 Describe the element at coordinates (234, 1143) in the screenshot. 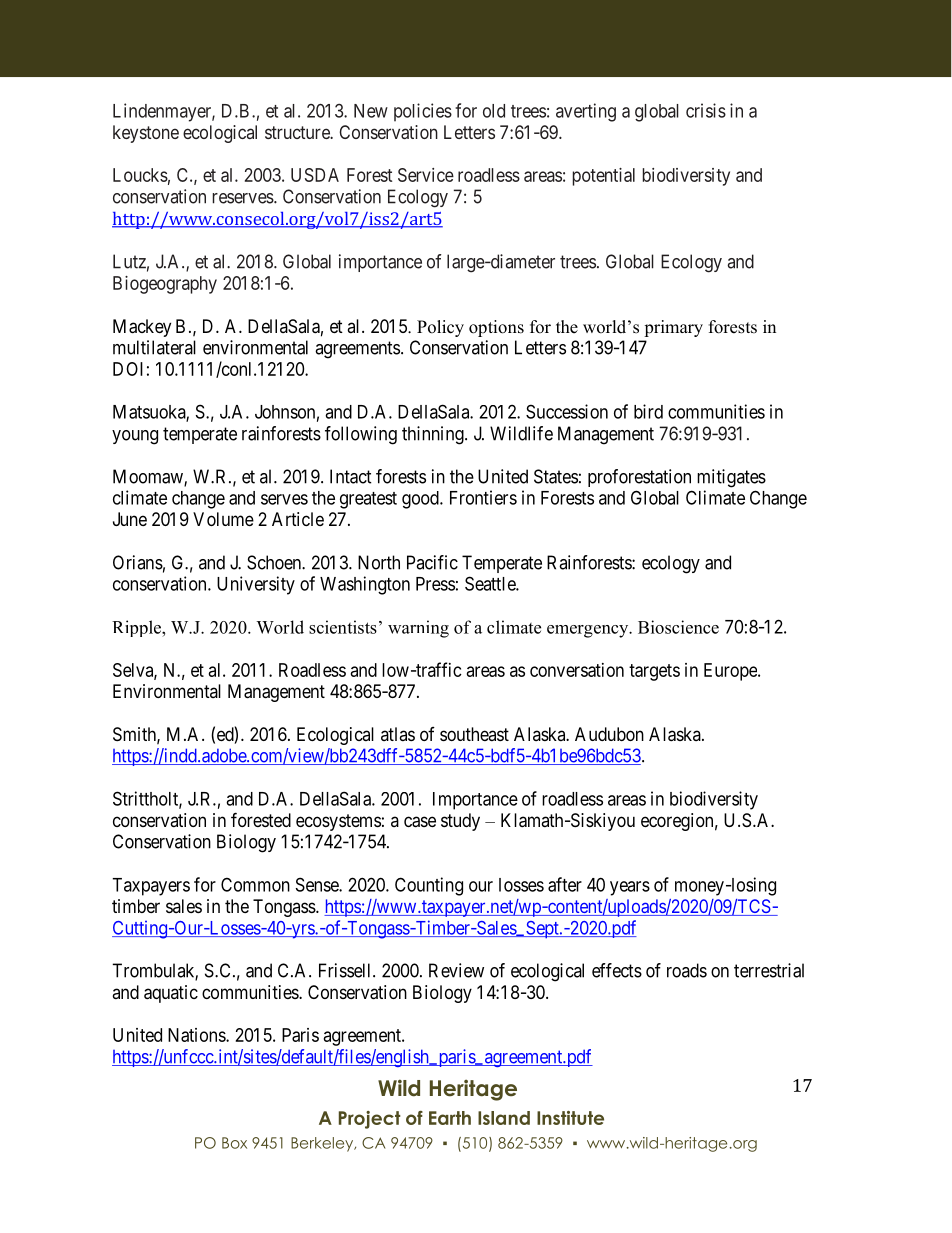

I see `Box` at that location.
